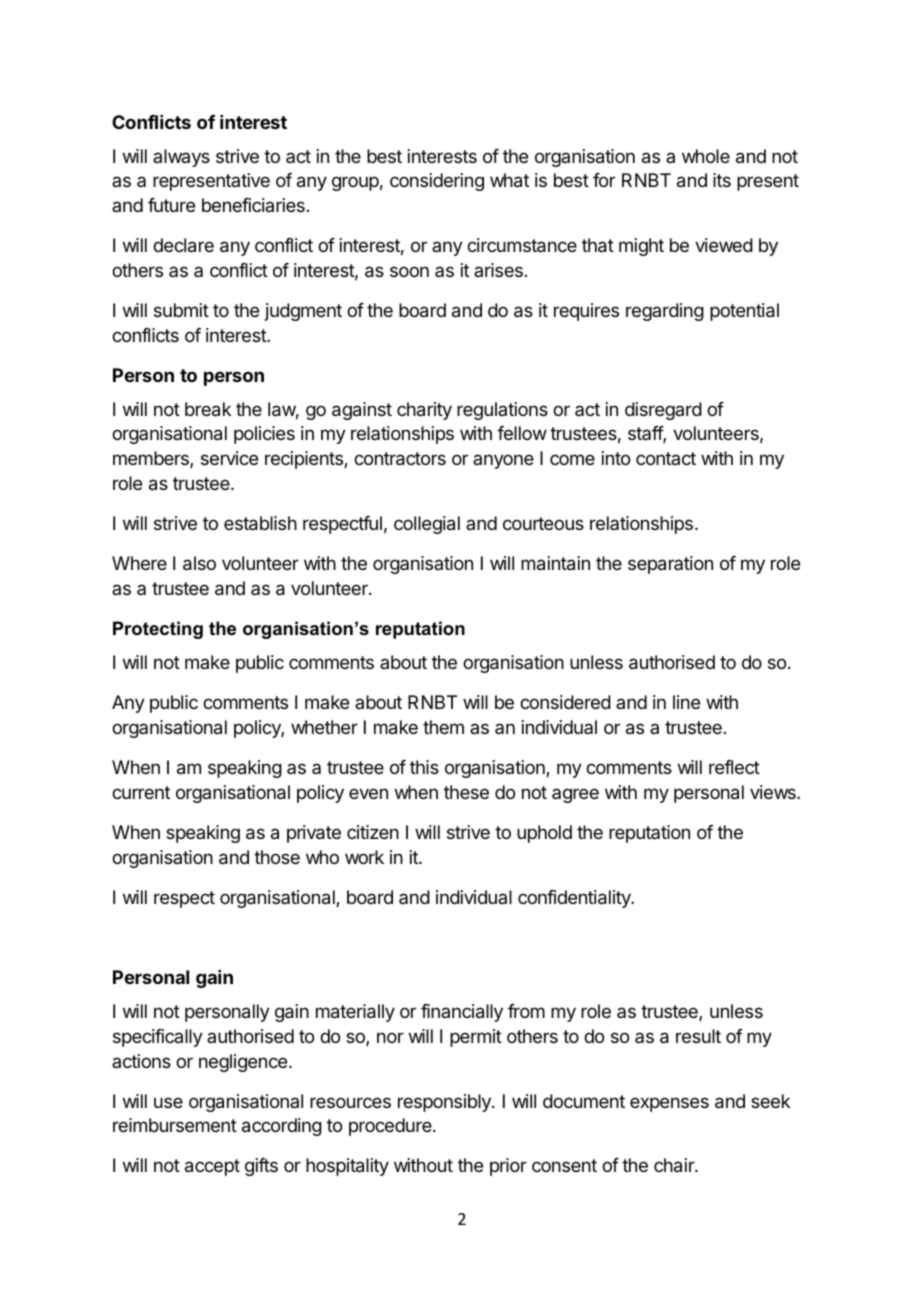 This screenshot has width=924, height=1308. I want to click on chair, so click(675, 1165).
